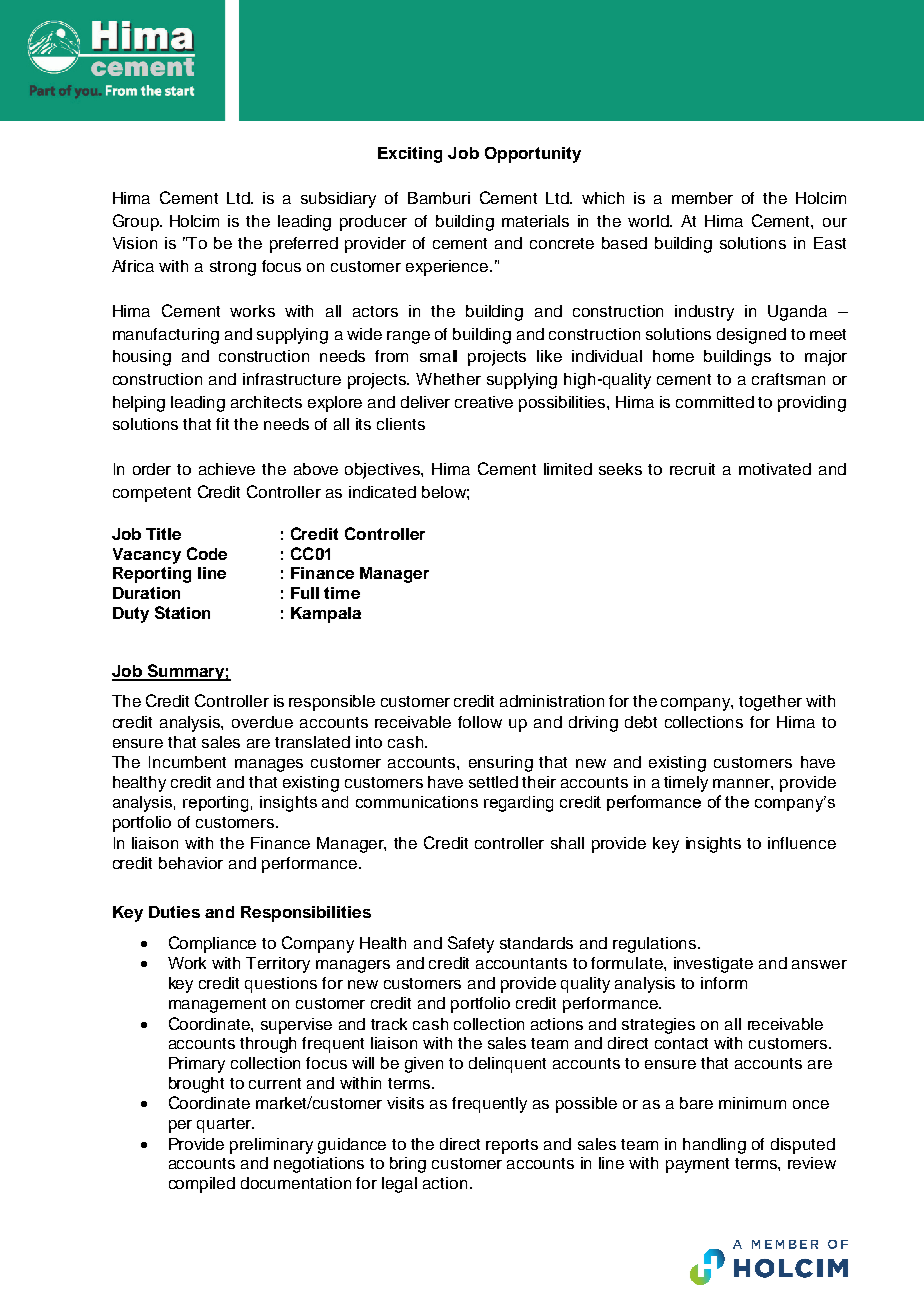 This screenshot has height=1308, width=924. What do you see at coordinates (533, 155) in the screenshot?
I see `Opportunity` at bounding box center [533, 155].
